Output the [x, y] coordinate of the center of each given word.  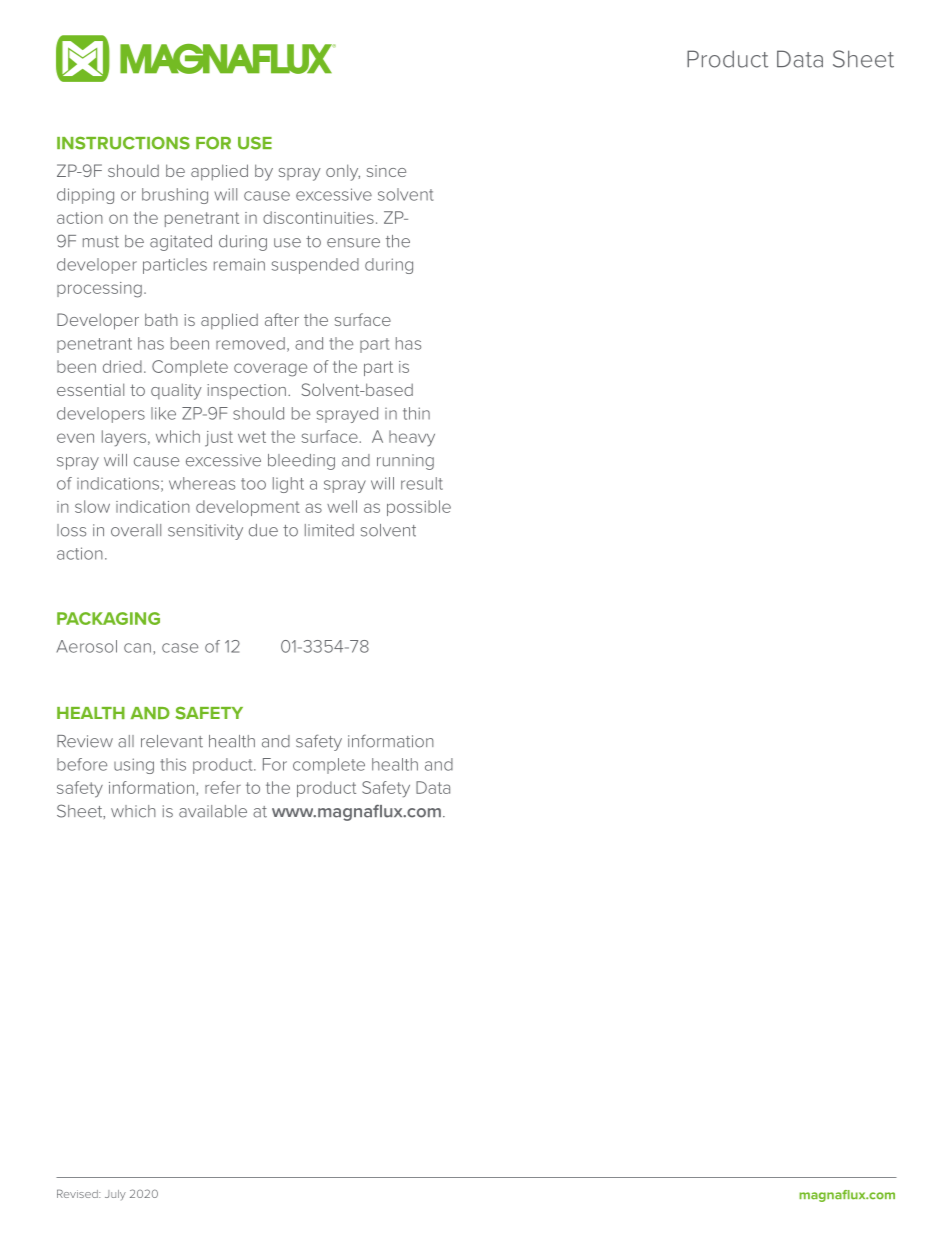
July [115, 1195]
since [386, 171]
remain [239, 264]
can [137, 648]
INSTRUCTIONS [123, 143]
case [180, 648]
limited [329, 530]
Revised [78, 1194]
